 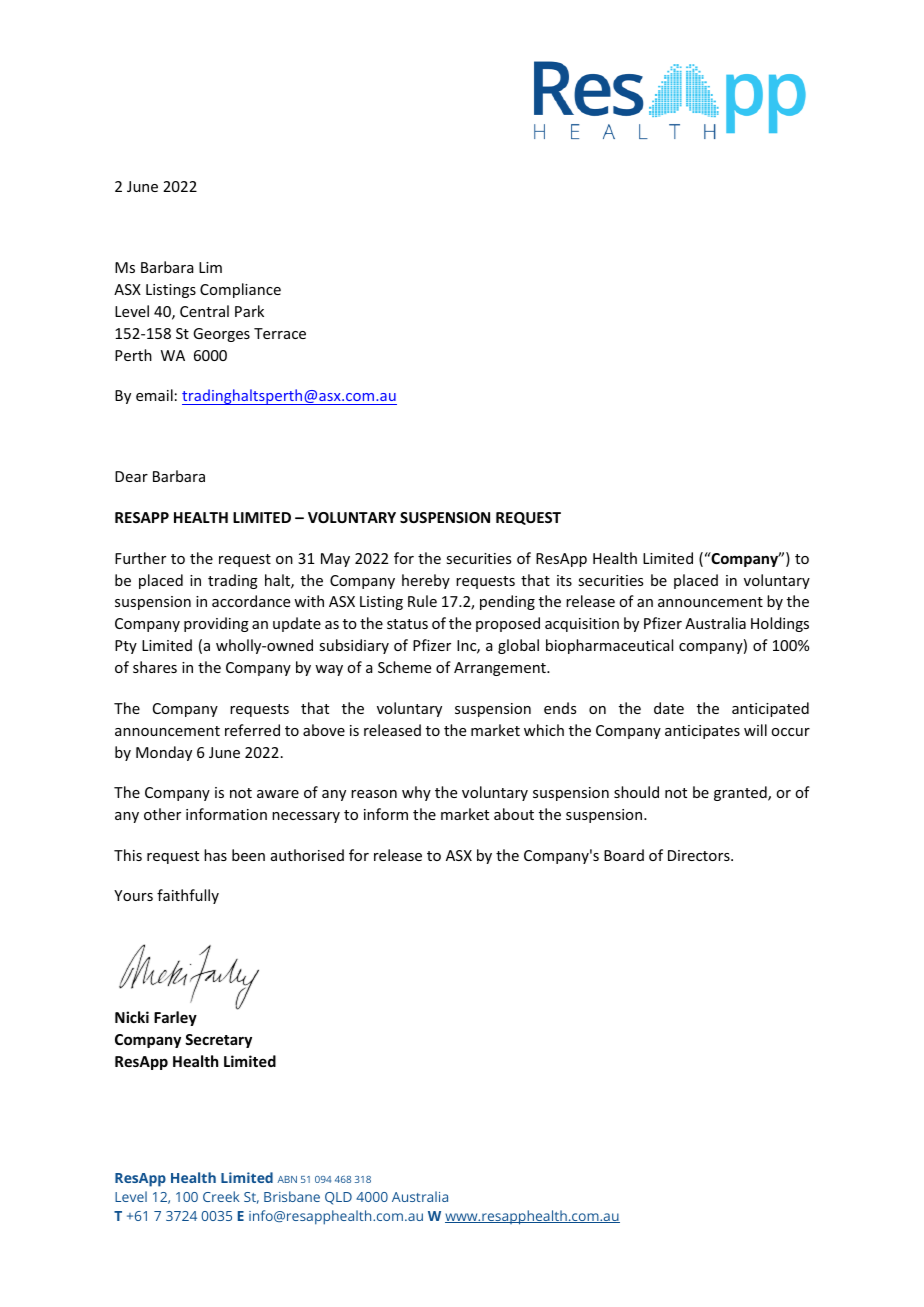 I want to click on why, so click(x=416, y=793).
